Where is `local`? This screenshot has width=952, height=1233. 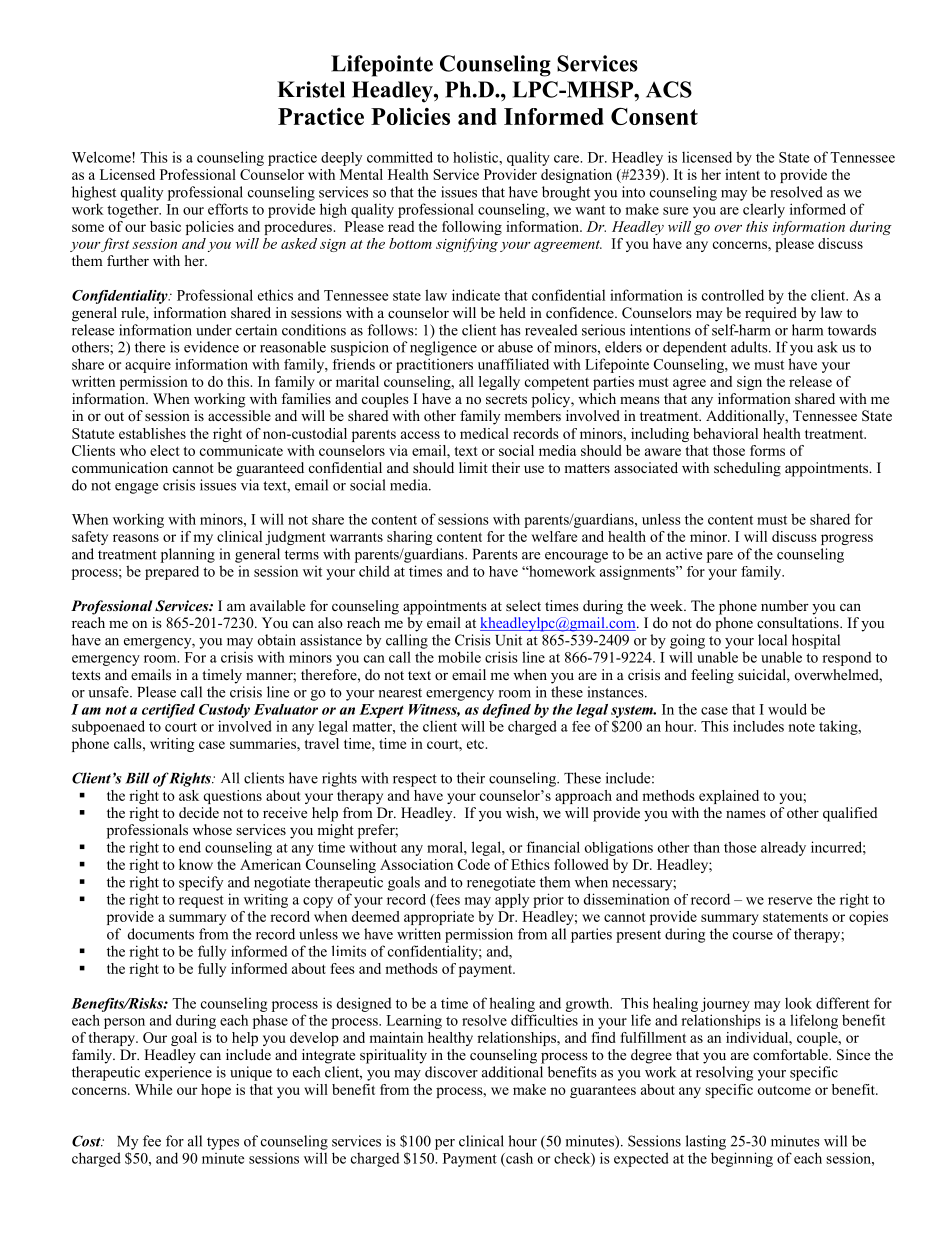 local is located at coordinates (772, 640).
